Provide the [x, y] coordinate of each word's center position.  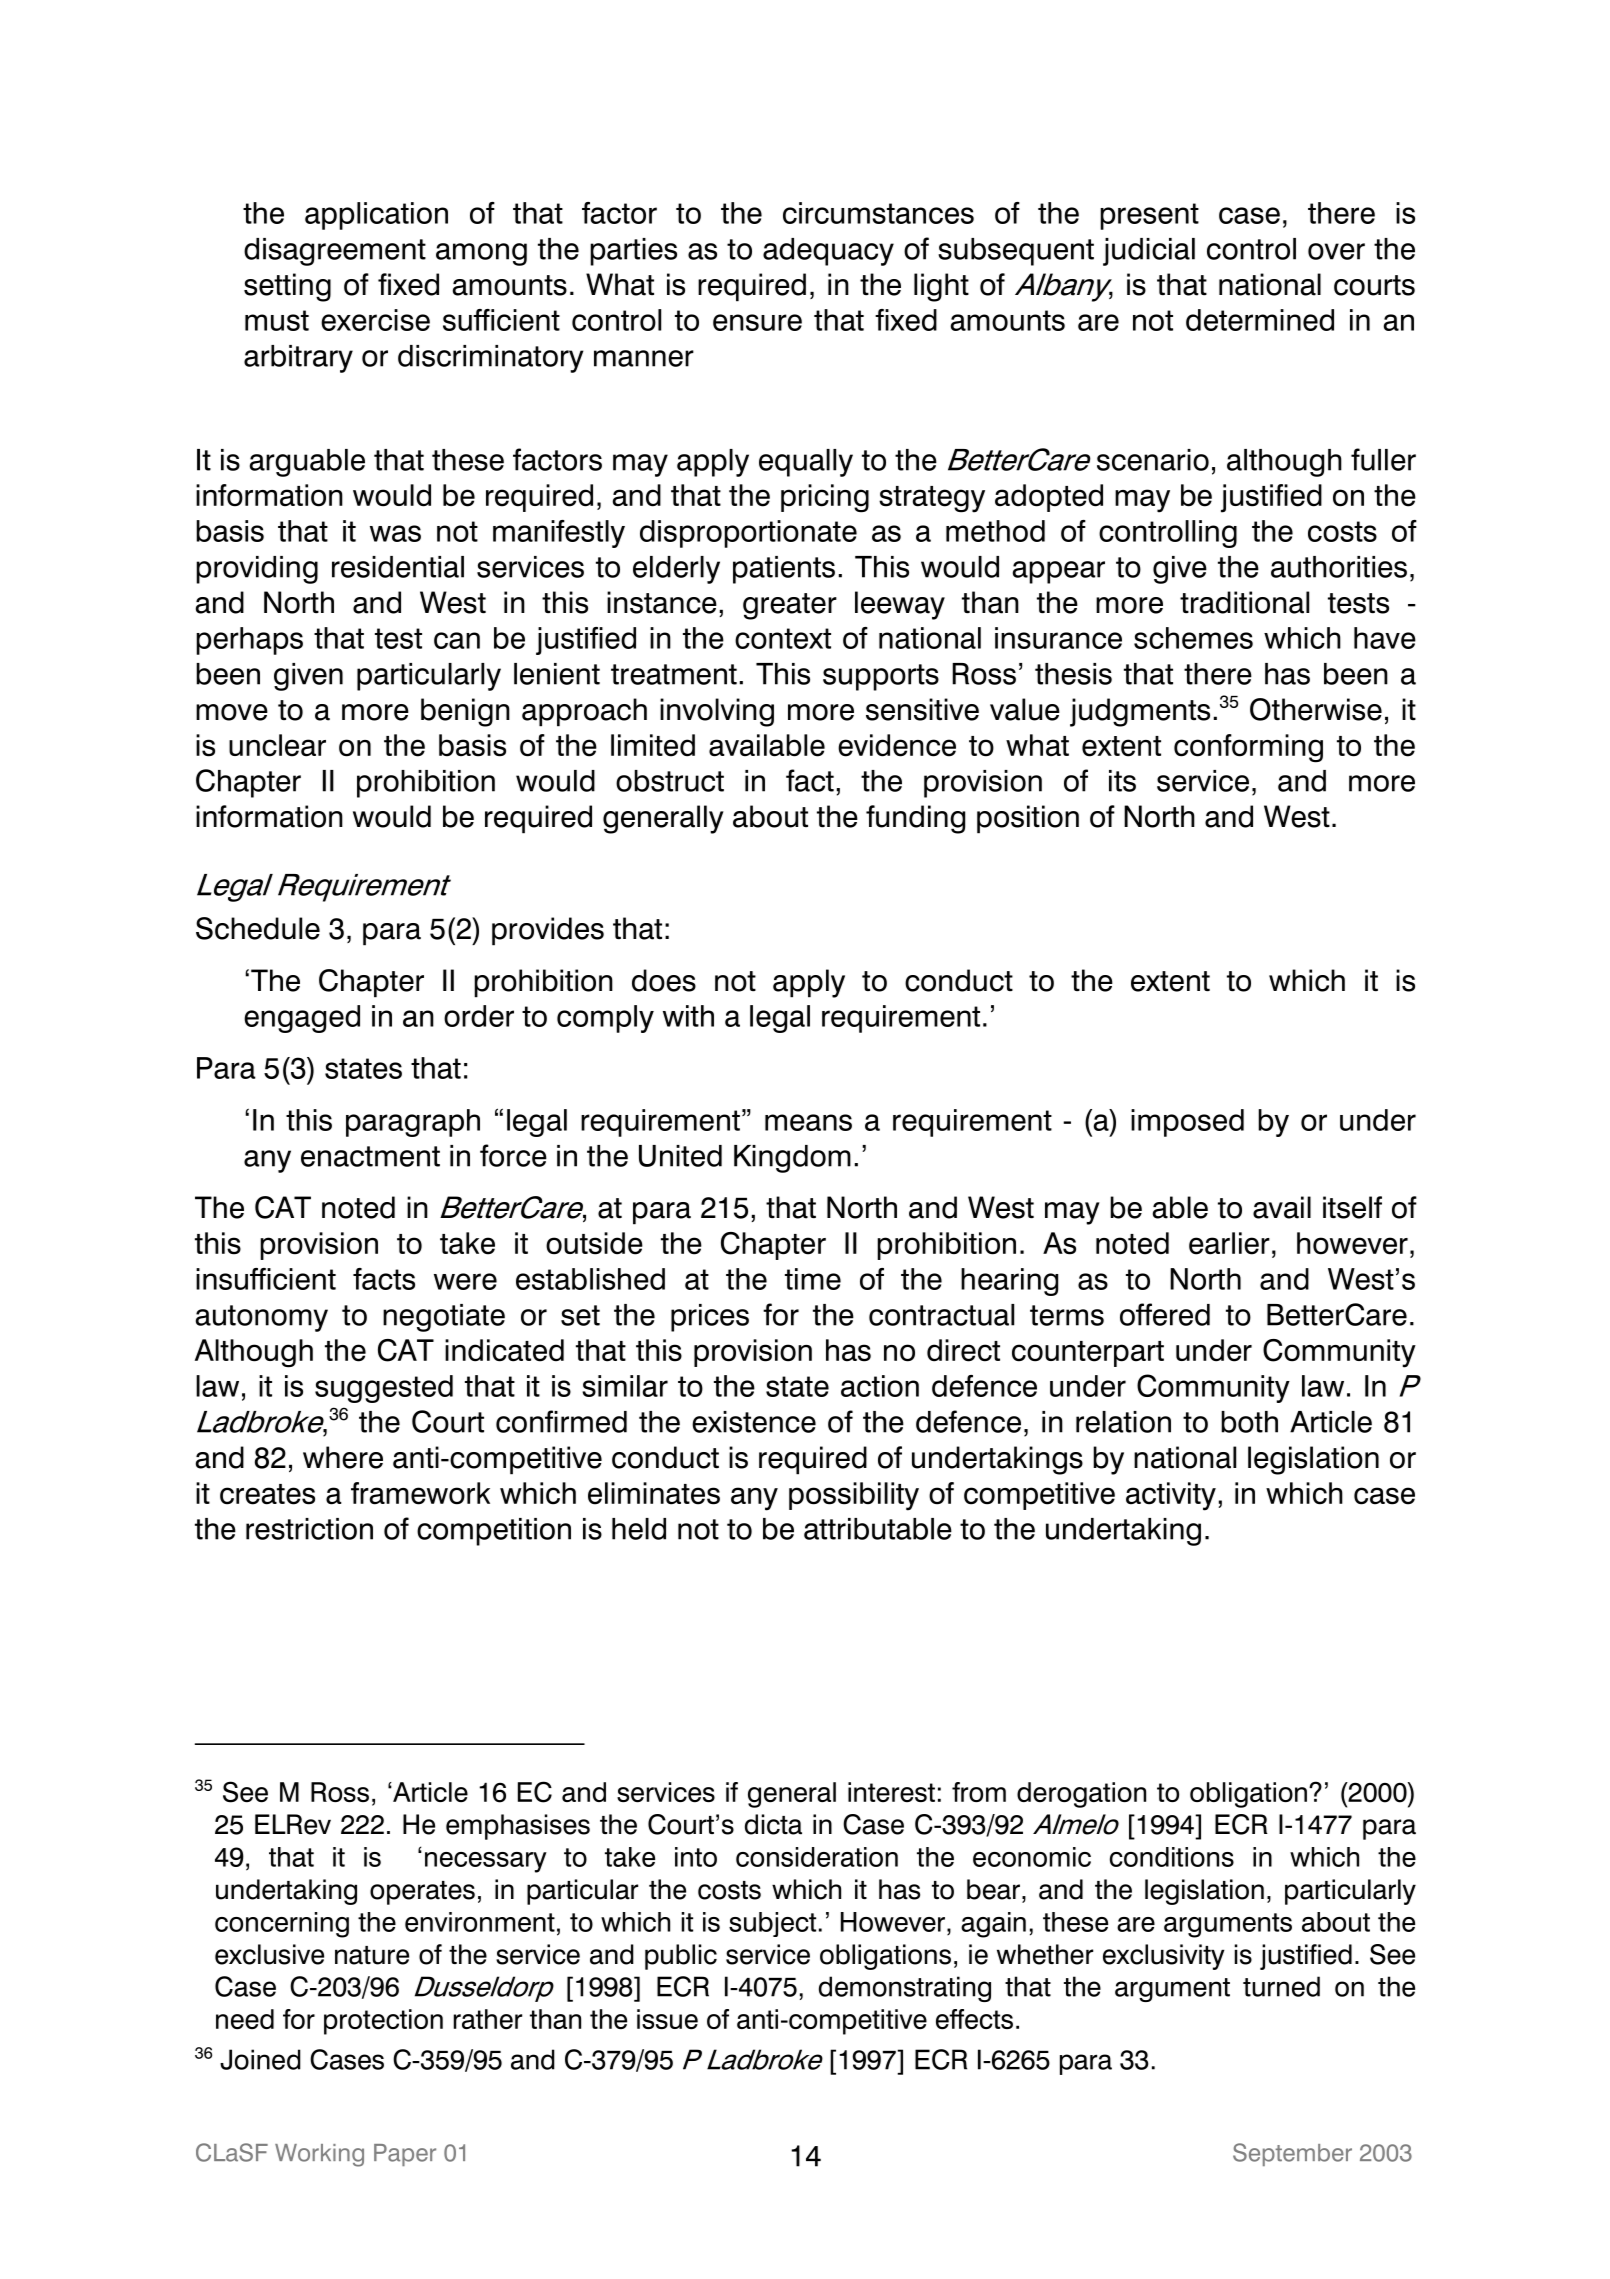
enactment [370, 1156]
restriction [309, 1529]
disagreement [335, 252]
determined [1260, 320]
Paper [405, 2155]
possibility [854, 1496]
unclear [277, 745]
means [808, 1122]
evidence [897, 745]
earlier [1229, 1243]
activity [1171, 1496]
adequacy [828, 252]
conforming [1248, 748]
